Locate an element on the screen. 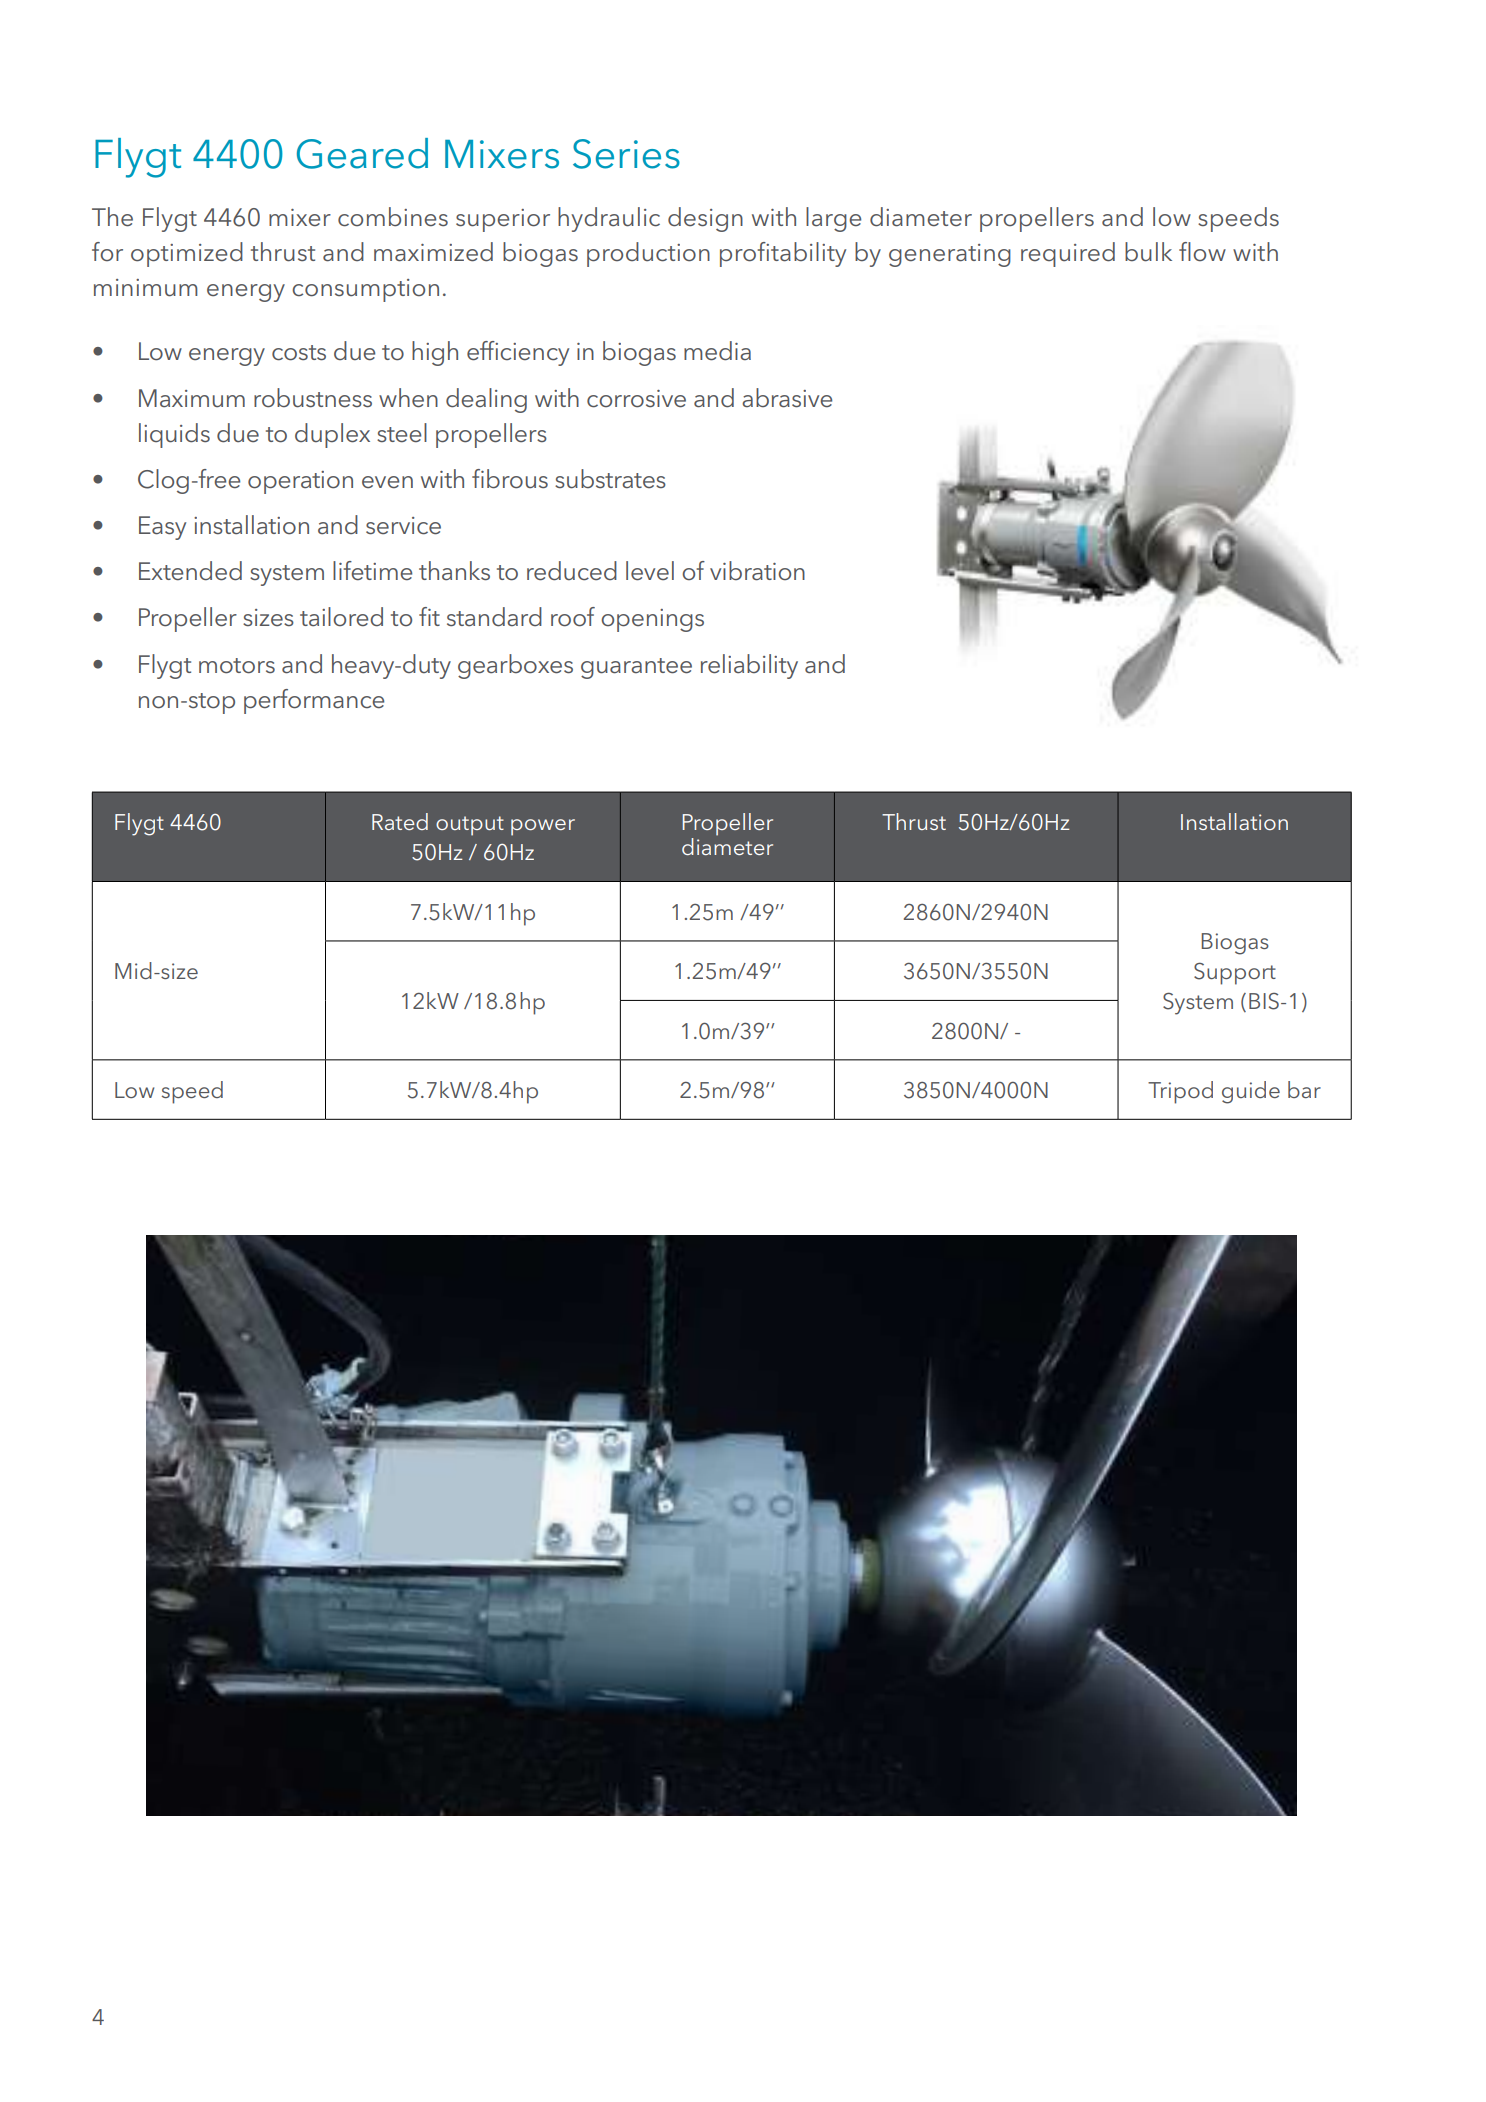 This screenshot has height=2102, width=1486. bulk is located at coordinates (1148, 252).
